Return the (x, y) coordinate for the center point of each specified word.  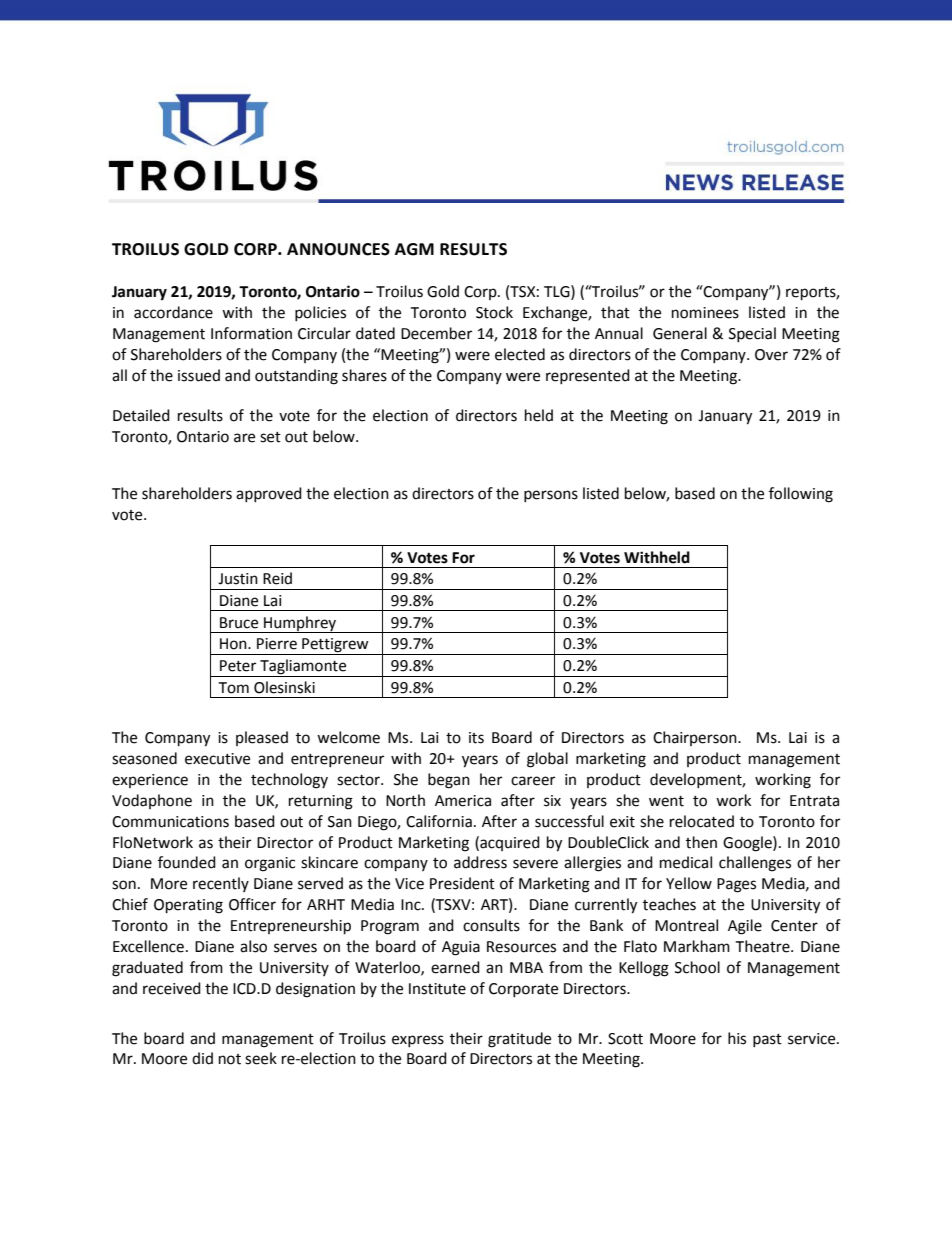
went (666, 801)
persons (551, 496)
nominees (705, 313)
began (449, 781)
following (801, 495)
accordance (173, 312)
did (202, 1058)
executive (217, 759)
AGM (414, 249)
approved (269, 494)
